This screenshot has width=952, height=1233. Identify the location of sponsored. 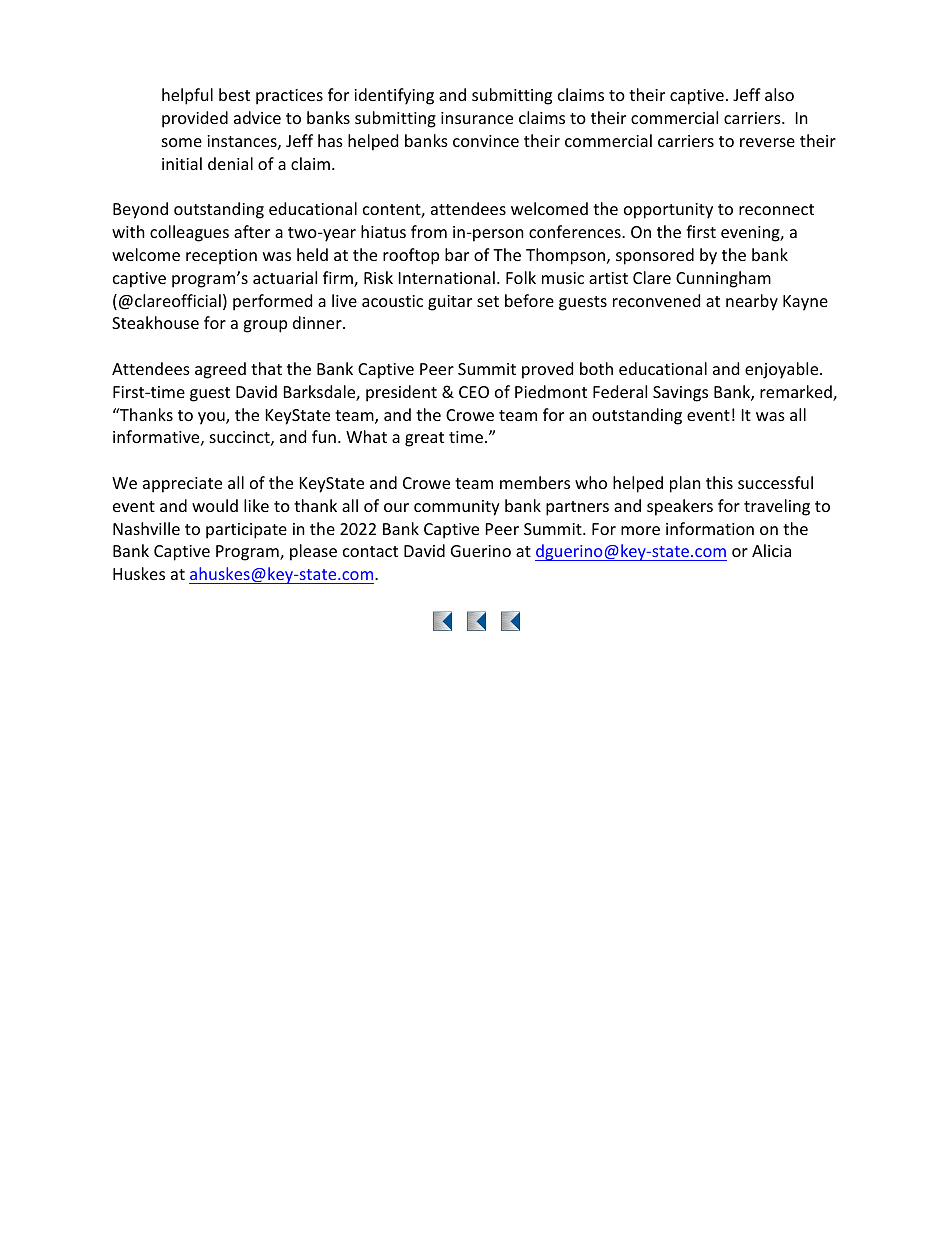
(655, 256).
